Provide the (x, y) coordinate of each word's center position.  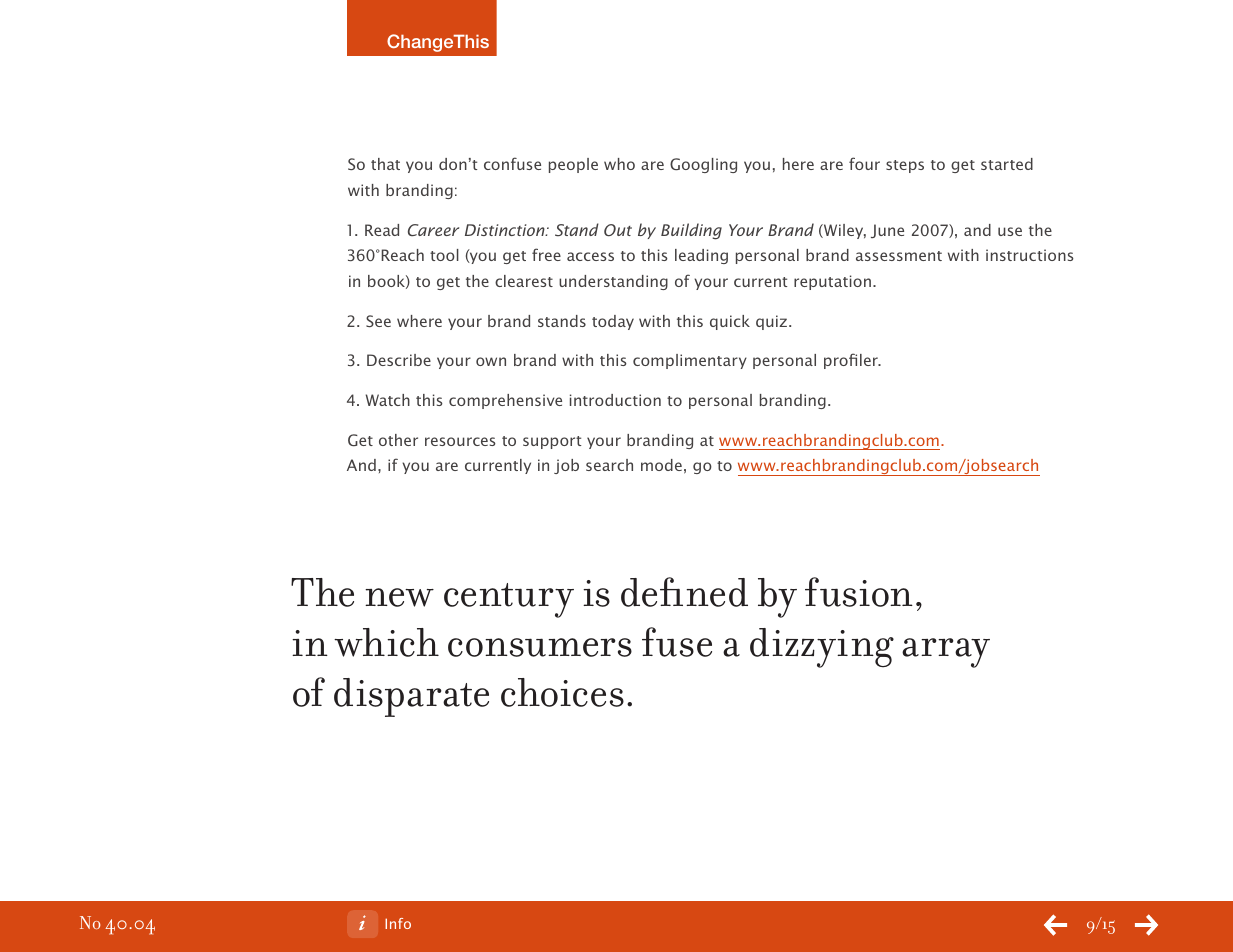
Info (398, 923)
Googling (703, 165)
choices (562, 692)
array (946, 653)
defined (684, 592)
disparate (411, 697)
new (399, 597)
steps (905, 166)
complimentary (690, 361)
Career (433, 230)
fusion (859, 592)
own (491, 361)
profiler (852, 361)
